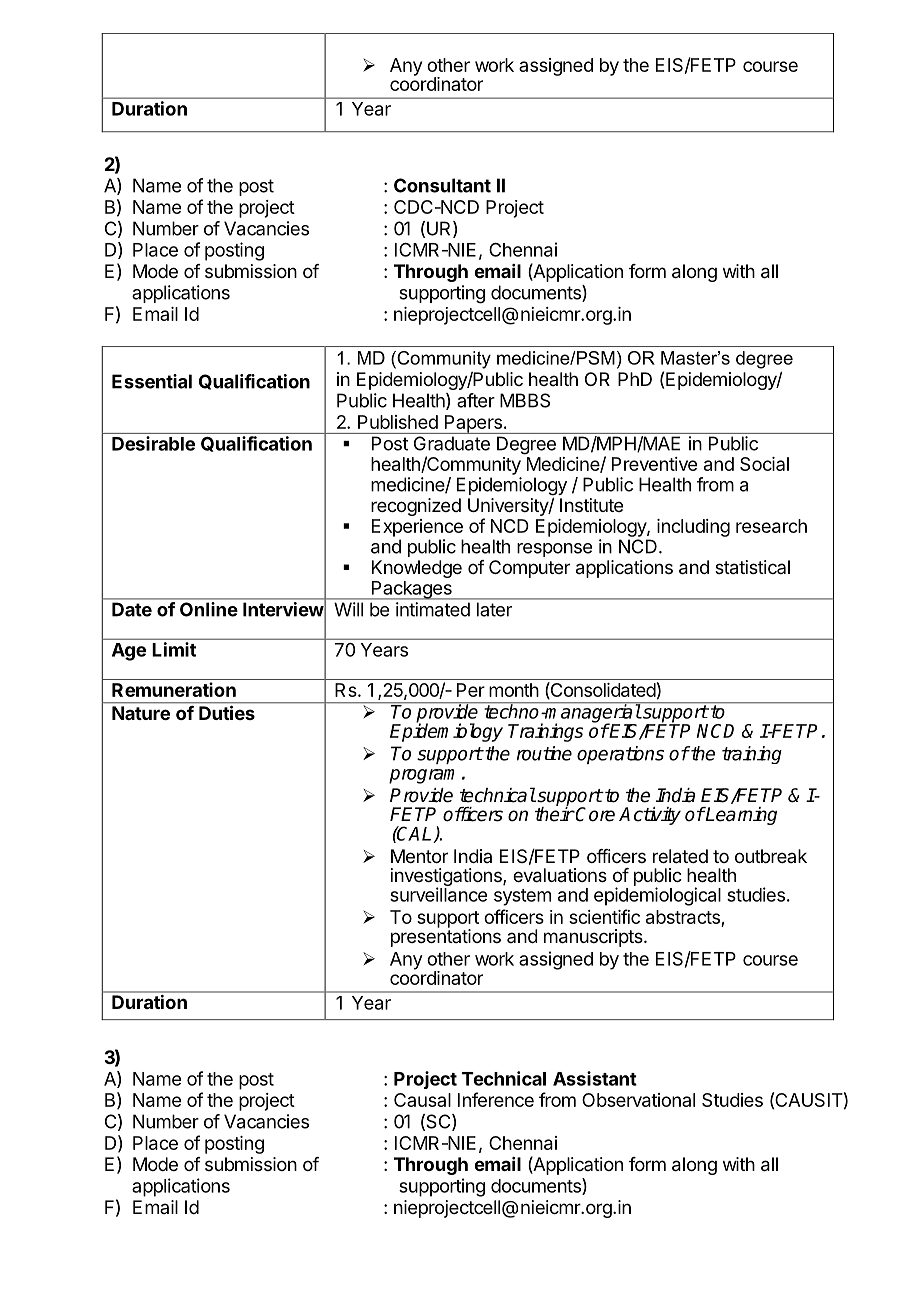 The width and height of the image is (924, 1307). What do you see at coordinates (442, 185) in the image?
I see `Consultant` at bounding box center [442, 185].
